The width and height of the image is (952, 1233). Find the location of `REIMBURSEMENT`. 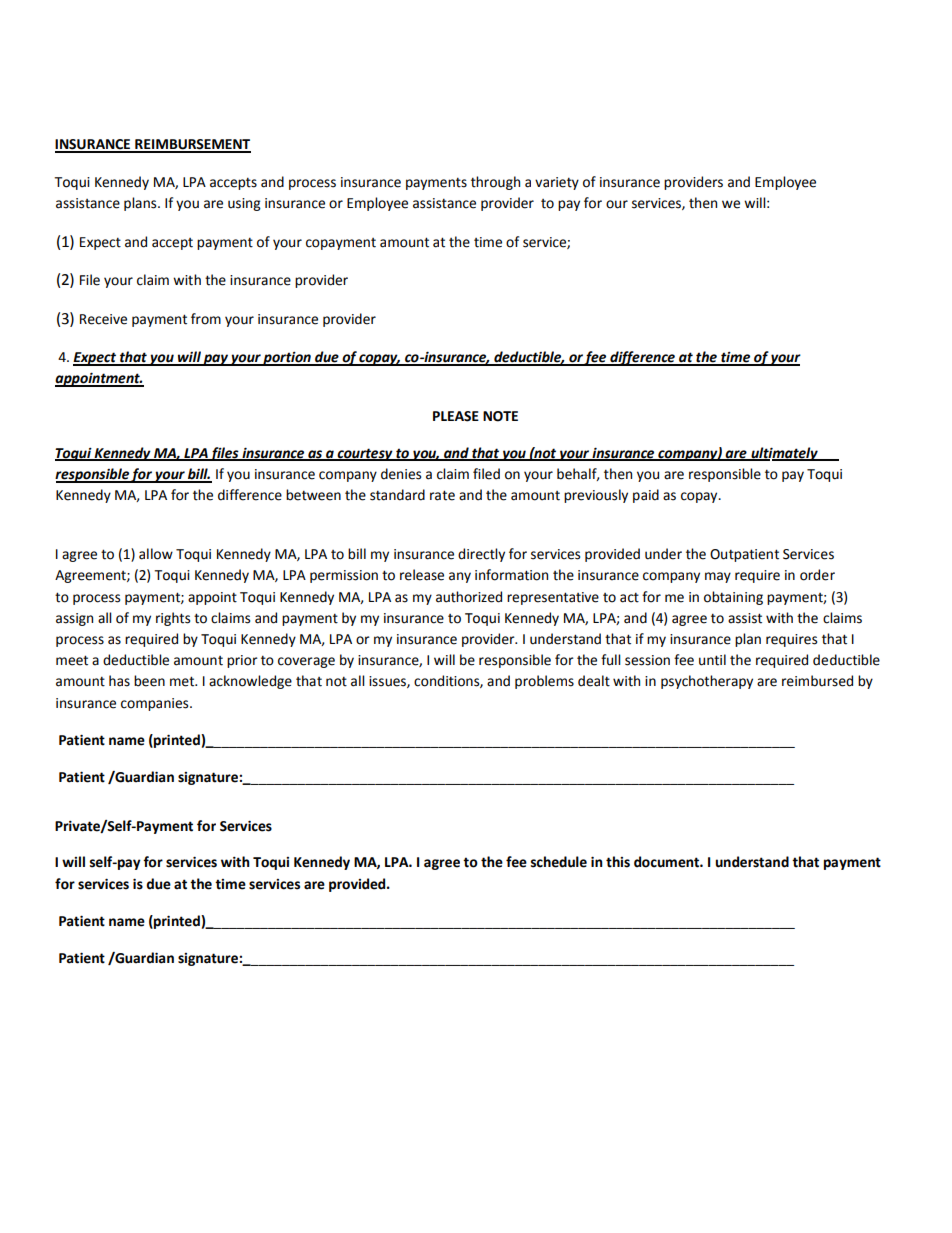

REIMBURSEMENT is located at coordinates (192, 145).
